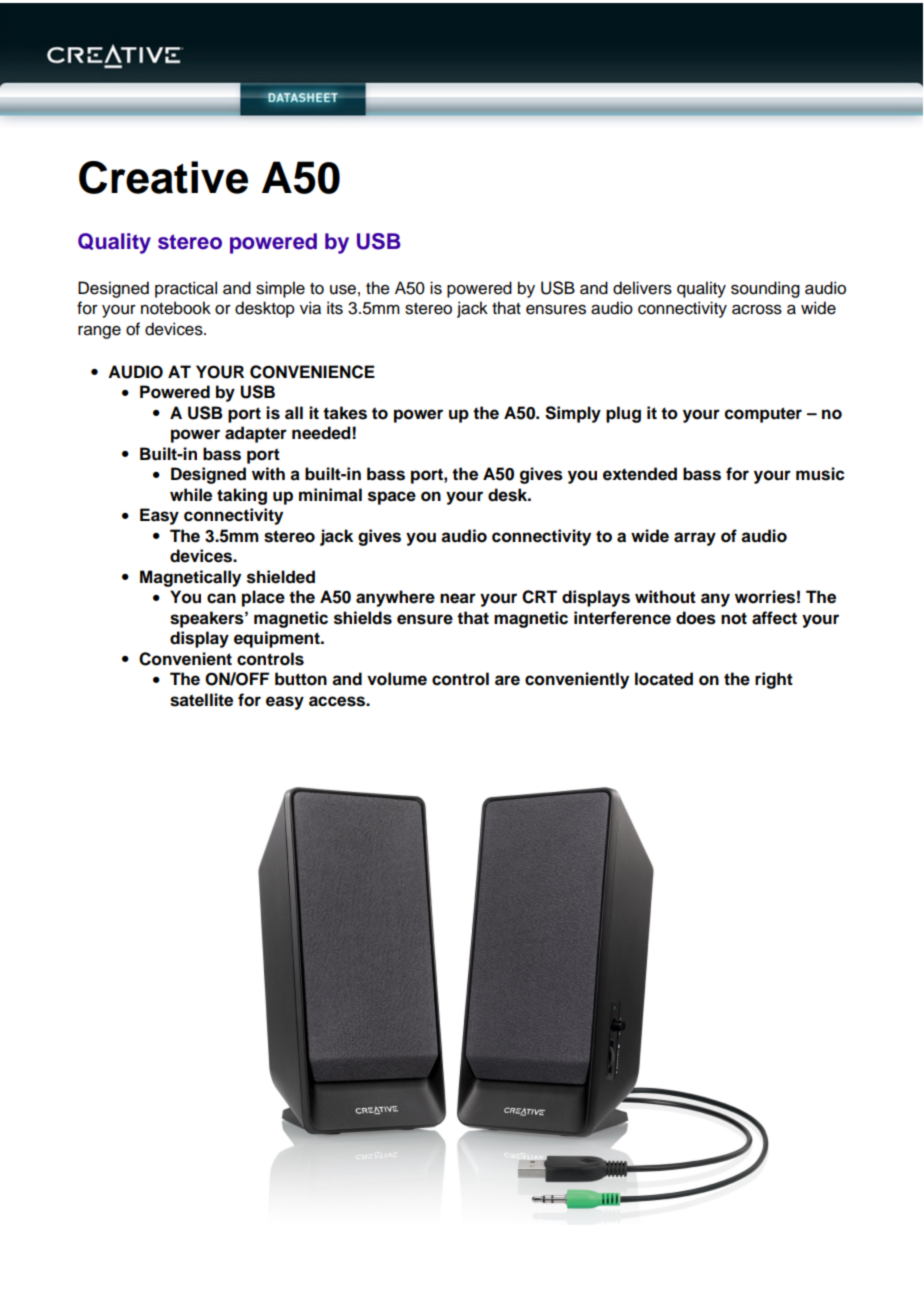  I want to click on adapter, so click(256, 434).
